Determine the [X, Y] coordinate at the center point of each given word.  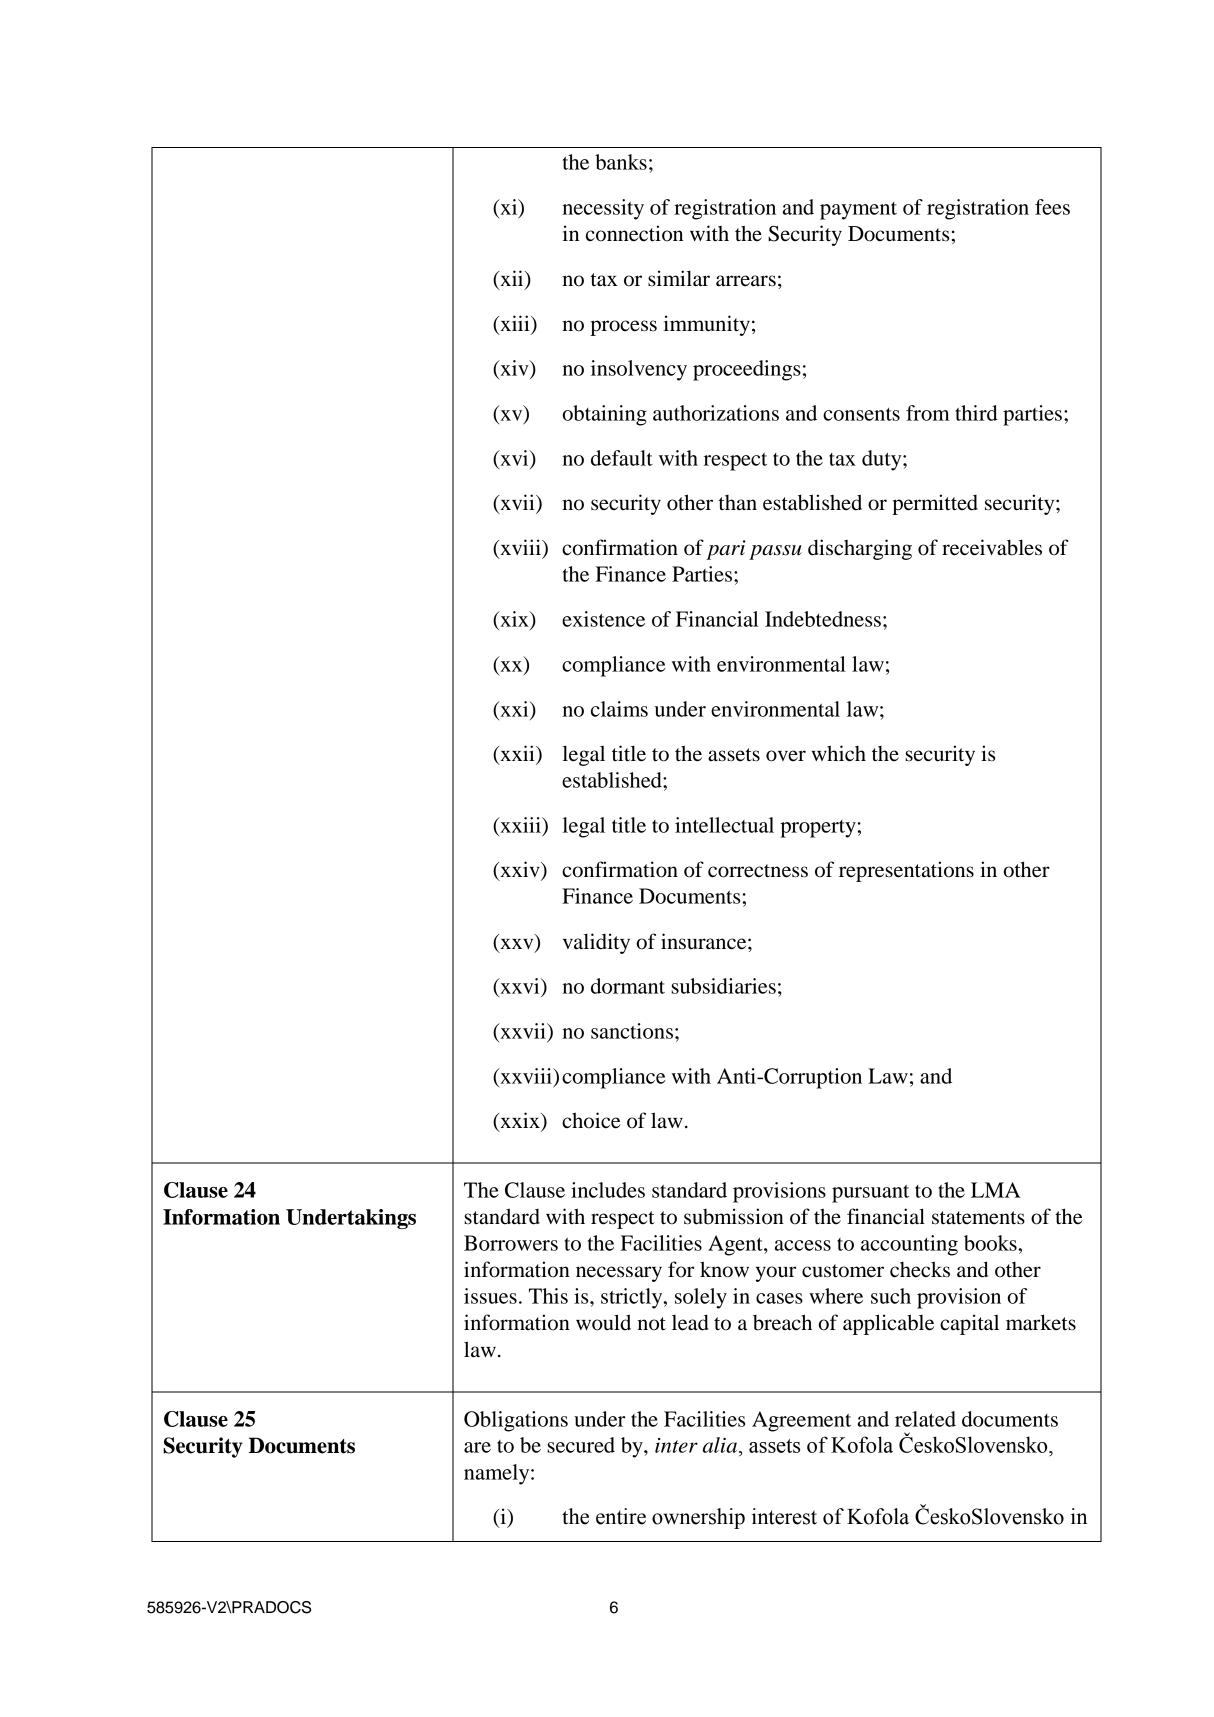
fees [1052, 207]
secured [581, 1445]
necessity [603, 209]
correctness [758, 871]
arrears [746, 281]
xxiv [520, 870]
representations [906, 871]
